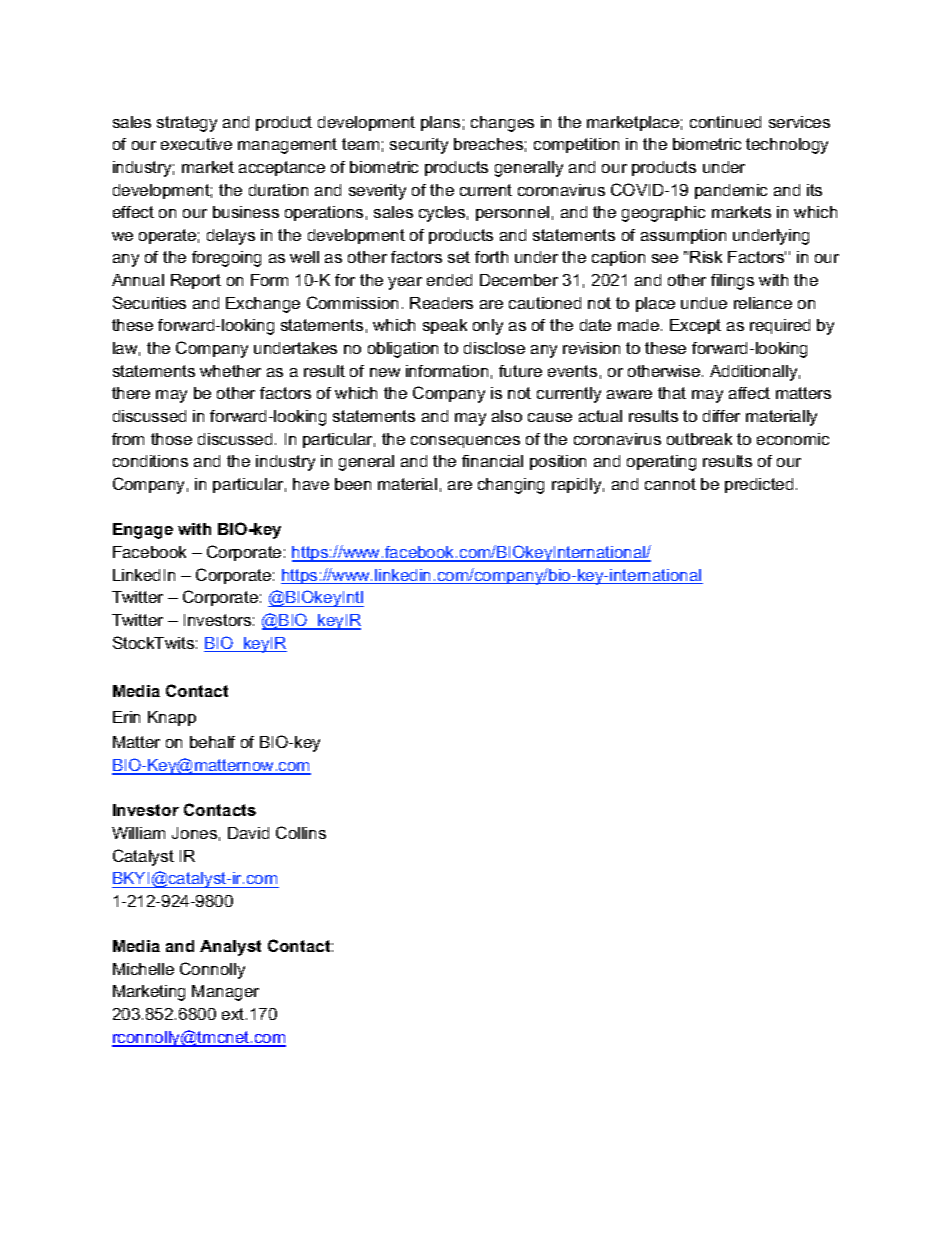  I want to click on executive, so click(196, 144).
